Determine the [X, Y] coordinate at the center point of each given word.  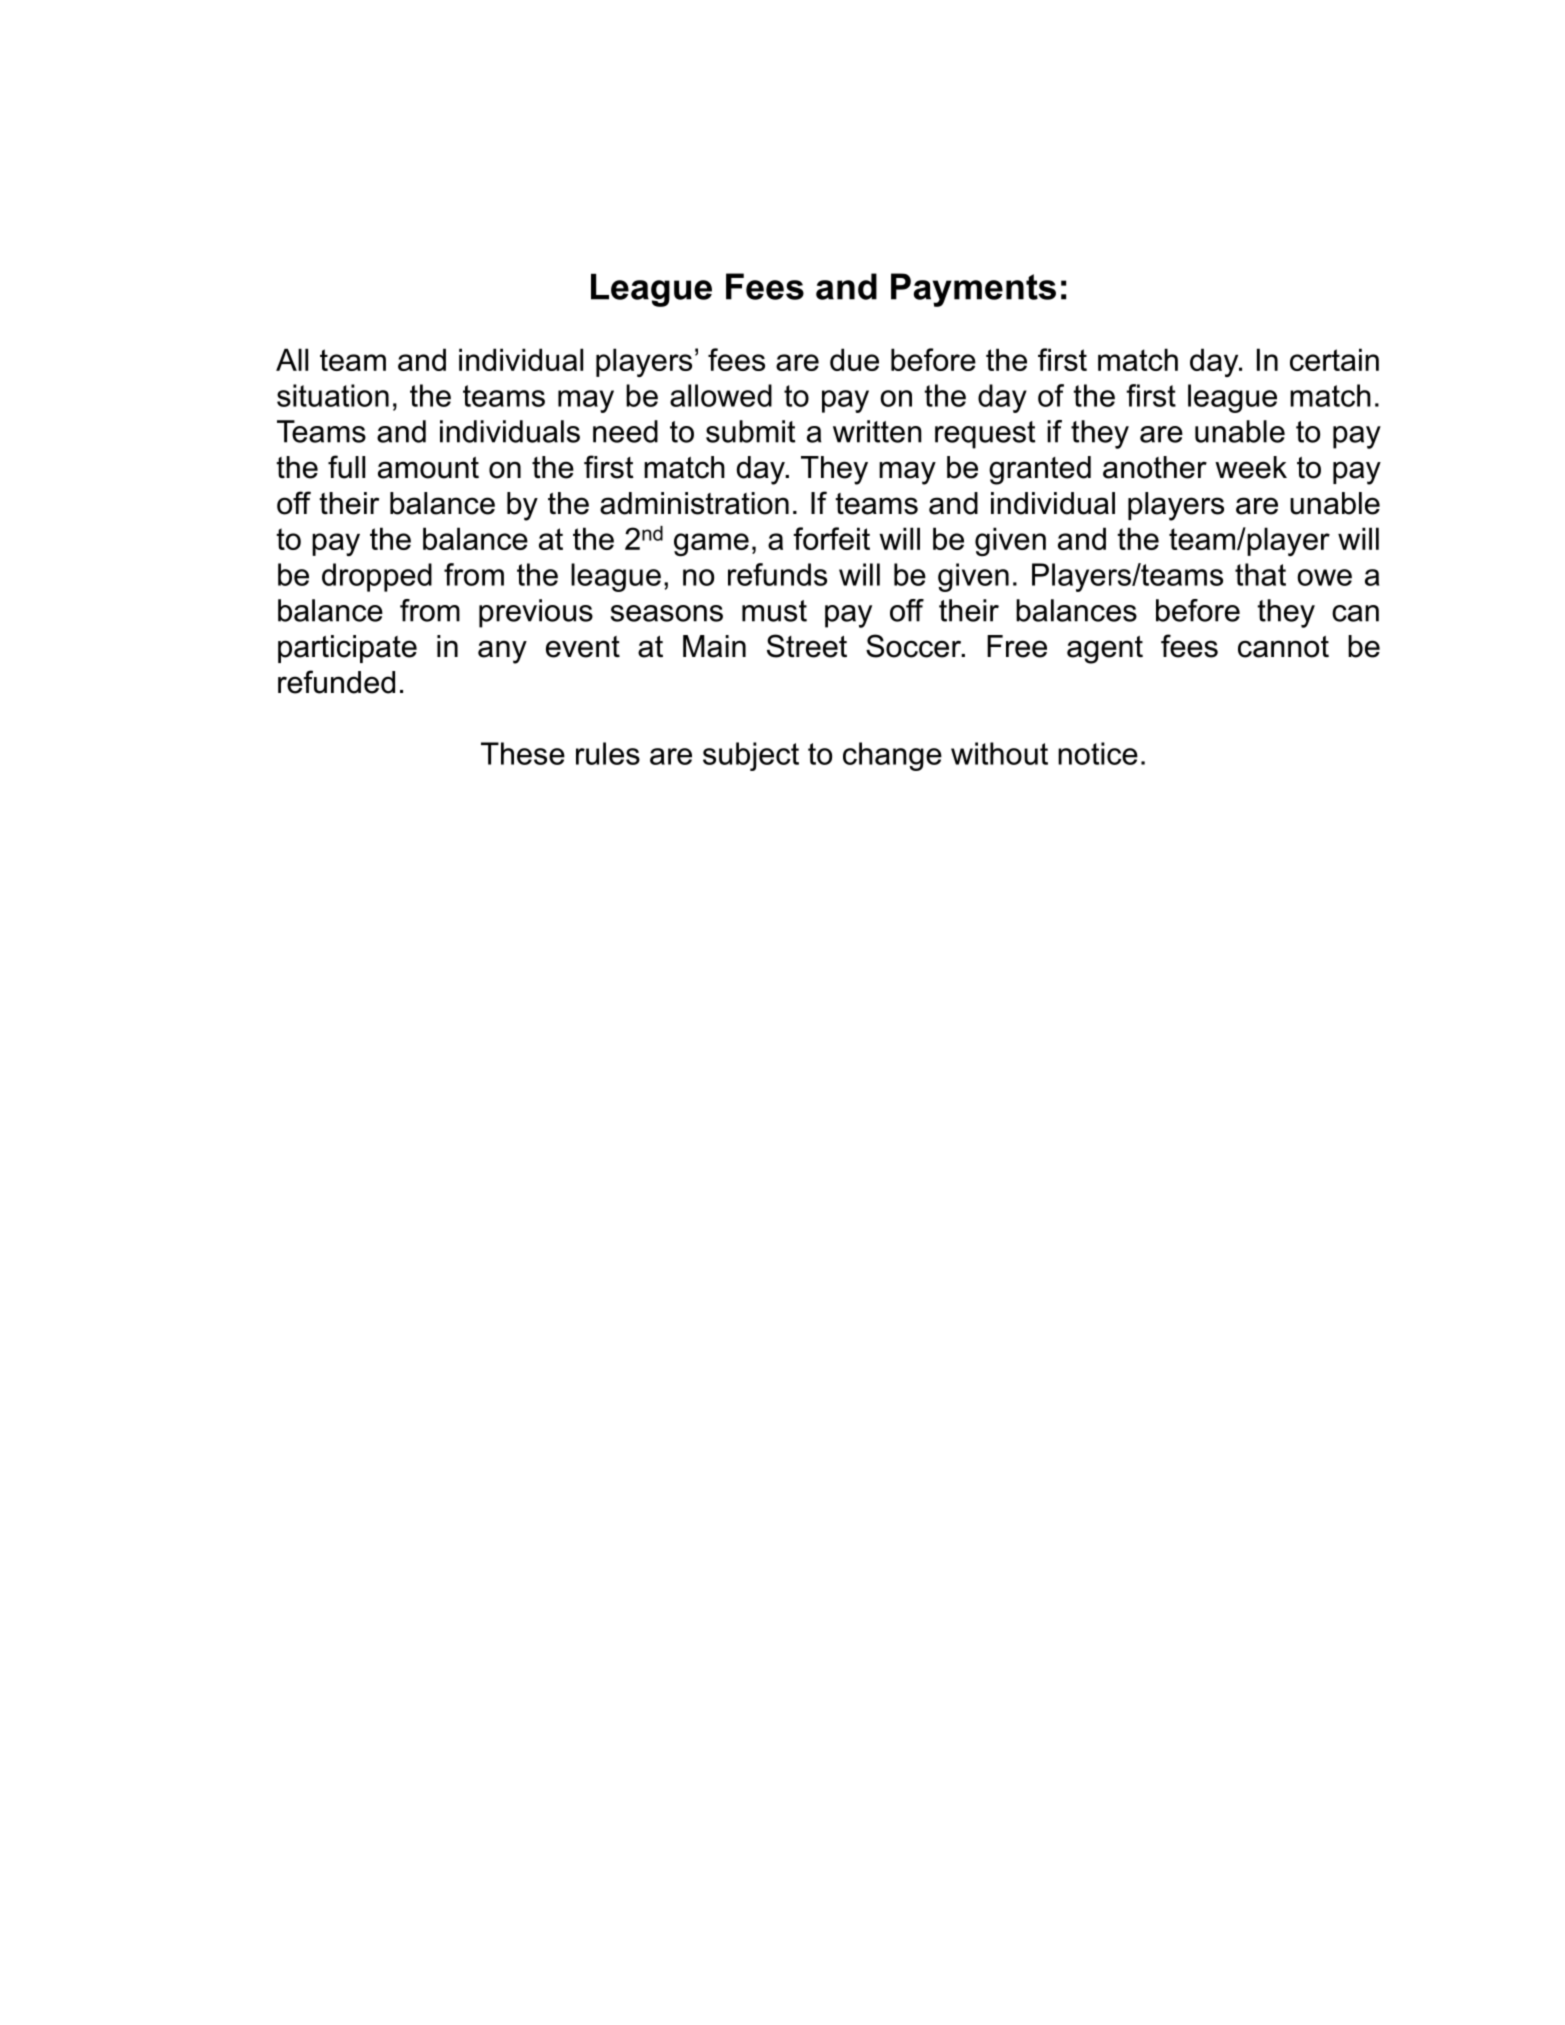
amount [428, 468]
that [1260, 574]
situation [333, 395]
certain [1334, 359]
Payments [973, 290]
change [892, 756]
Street [807, 646]
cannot [1283, 647]
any [502, 652]
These [523, 753]
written [877, 431]
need [625, 431]
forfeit [831, 538]
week [1251, 467]
